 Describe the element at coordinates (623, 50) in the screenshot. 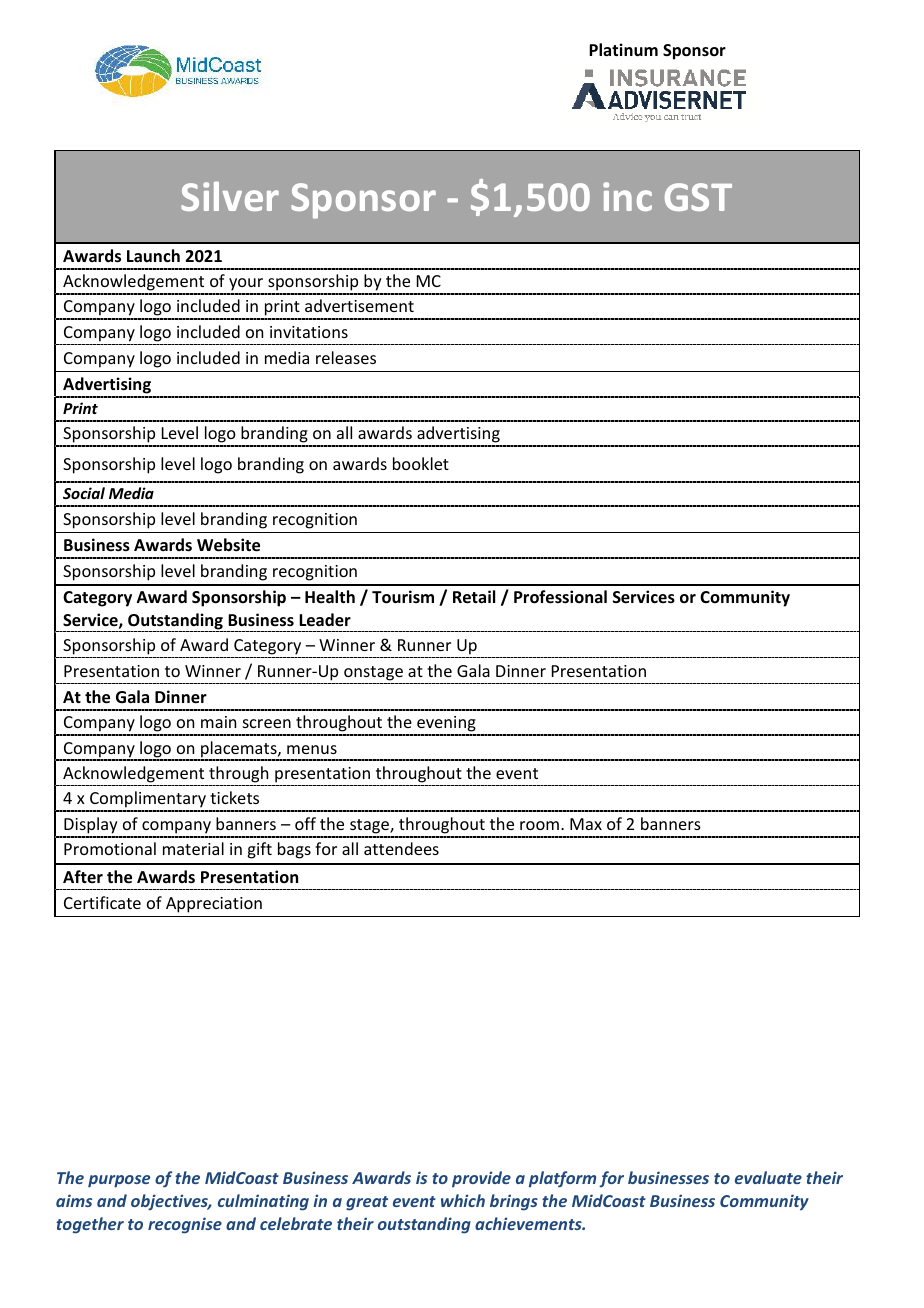

I see `Platinum` at that location.
